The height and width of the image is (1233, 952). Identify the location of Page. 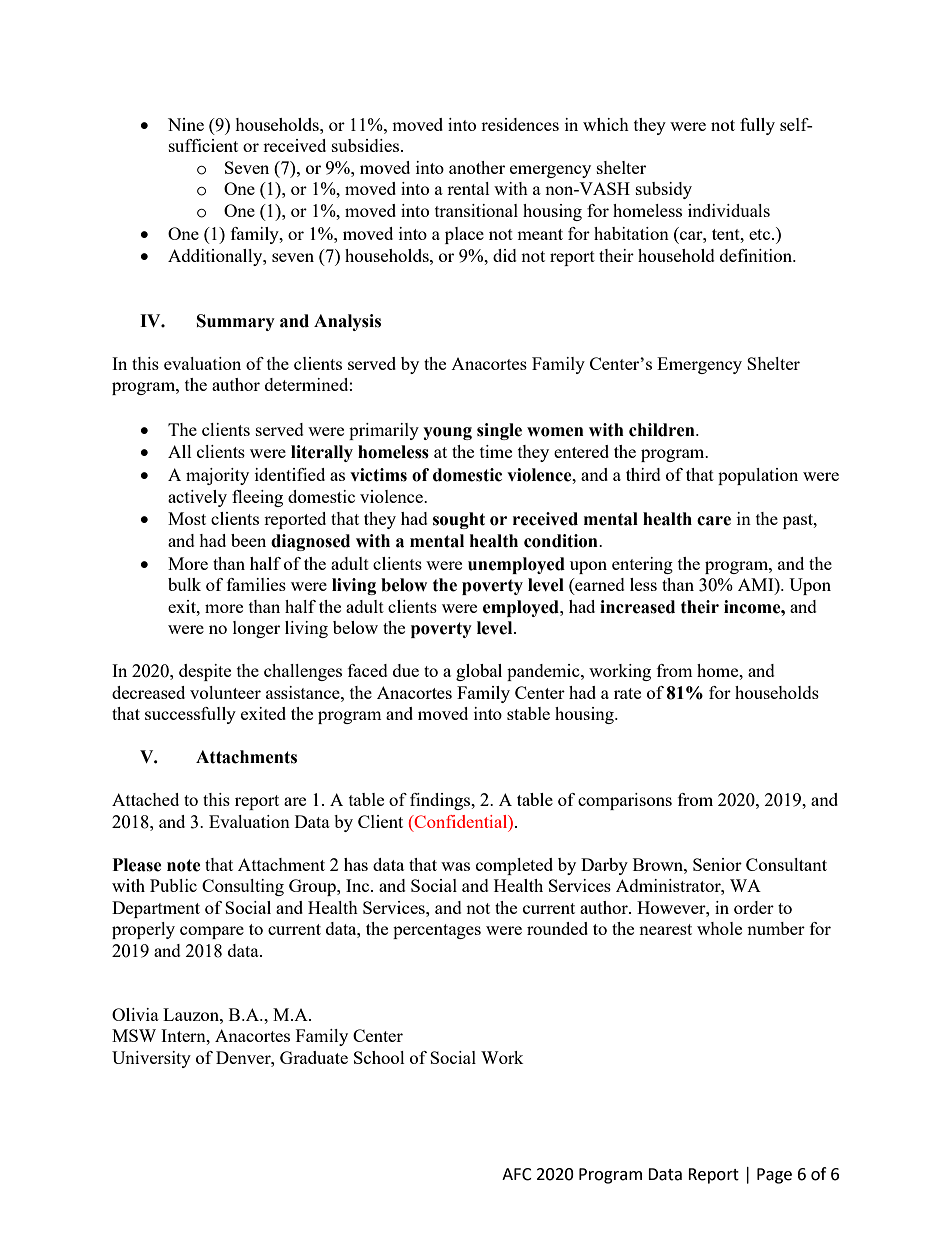
(774, 1176).
